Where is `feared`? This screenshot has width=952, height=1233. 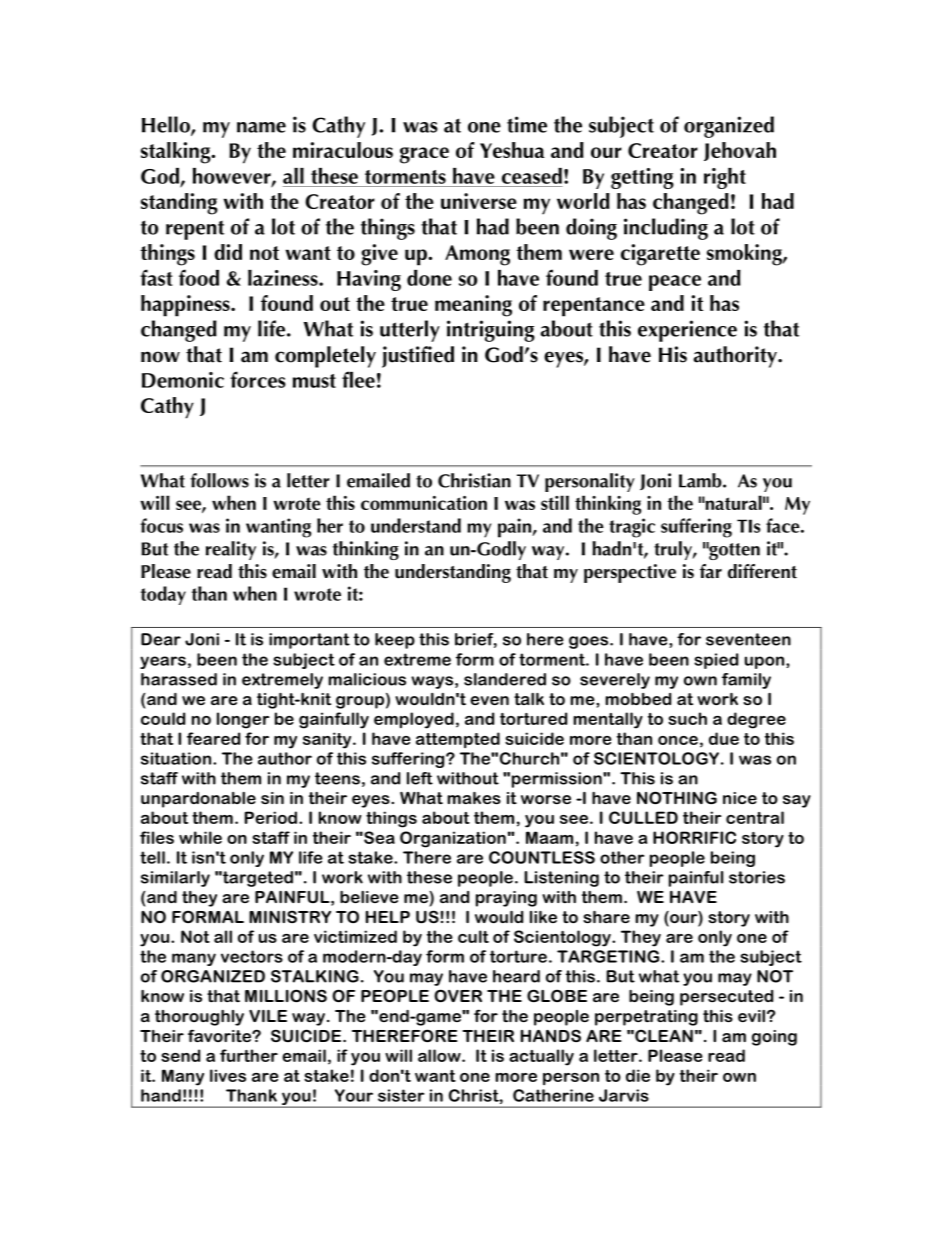
feared is located at coordinates (213, 738).
